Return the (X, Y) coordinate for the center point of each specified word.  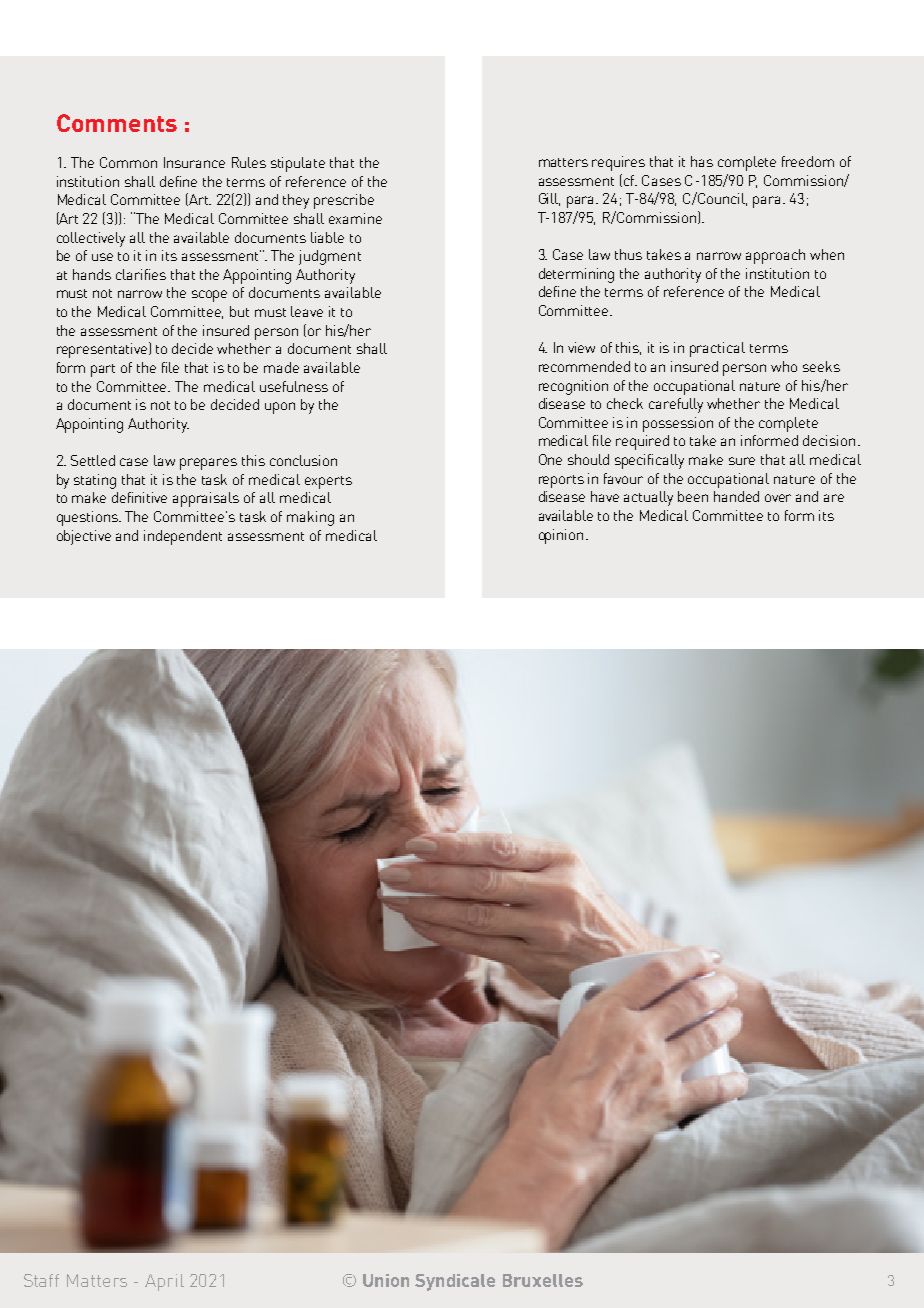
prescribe (344, 201)
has (702, 161)
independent (183, 537)
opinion (561, 536)
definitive (139, 497)
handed (736, 496)
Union (386, 1280)
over (778, 498)
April (164, 1282)
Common (128, 162)
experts (328, 482)
